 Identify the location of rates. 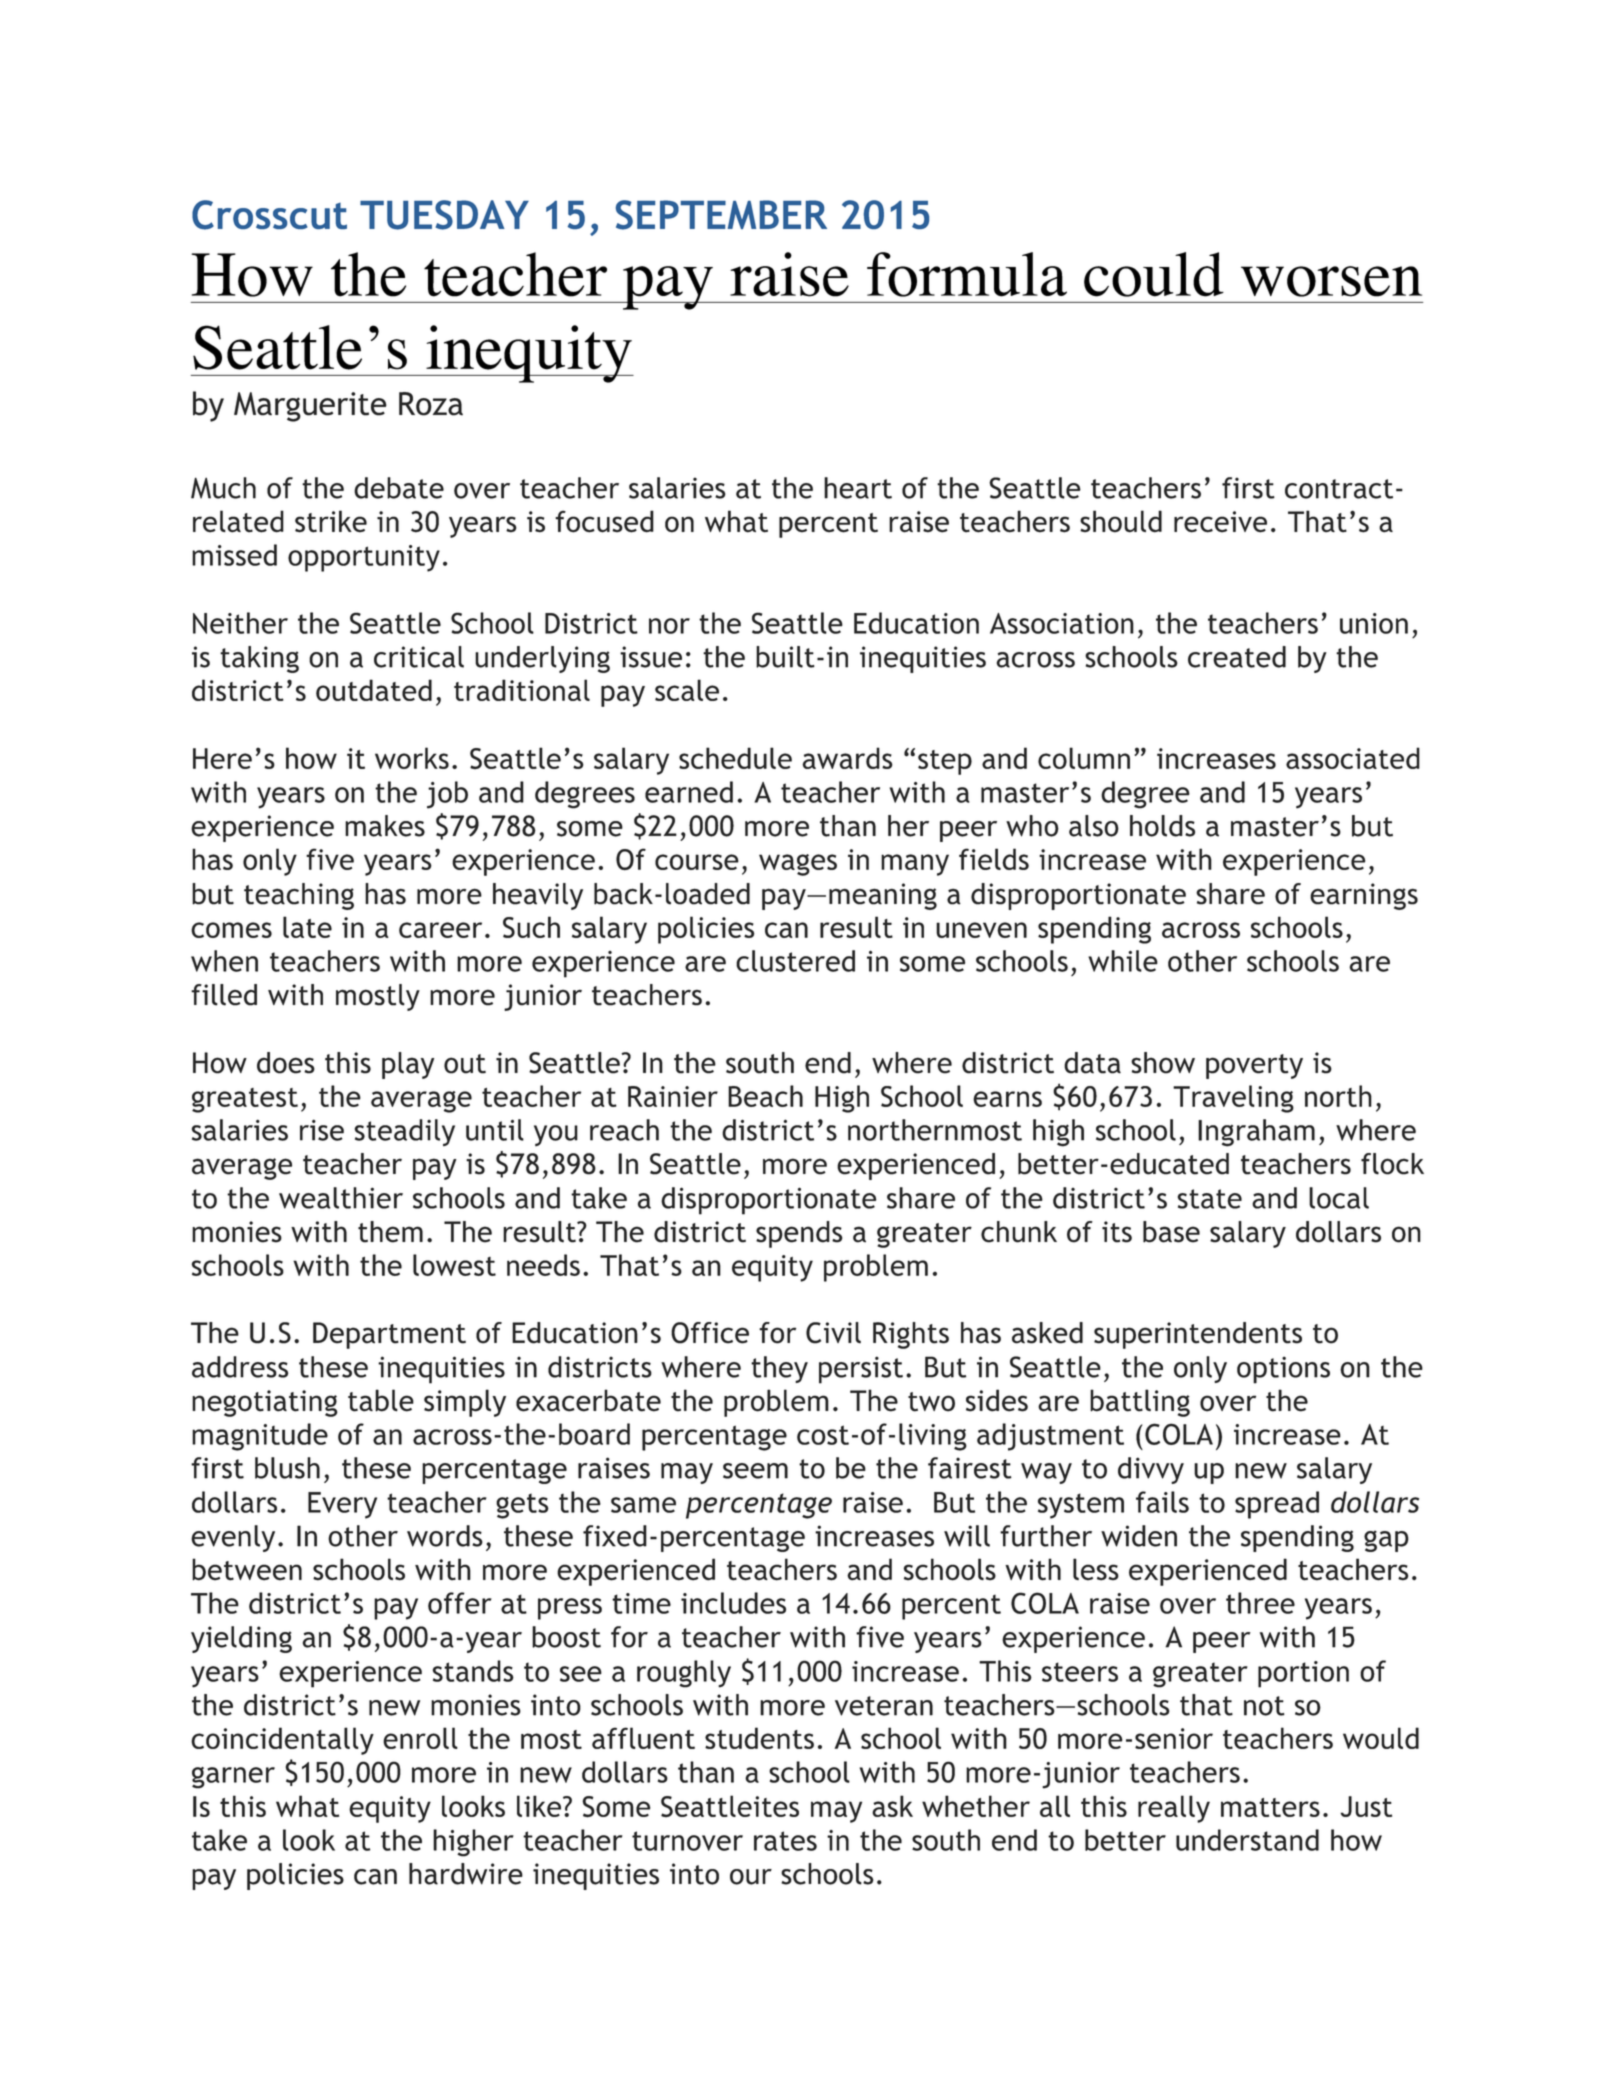
(785, 1841).
